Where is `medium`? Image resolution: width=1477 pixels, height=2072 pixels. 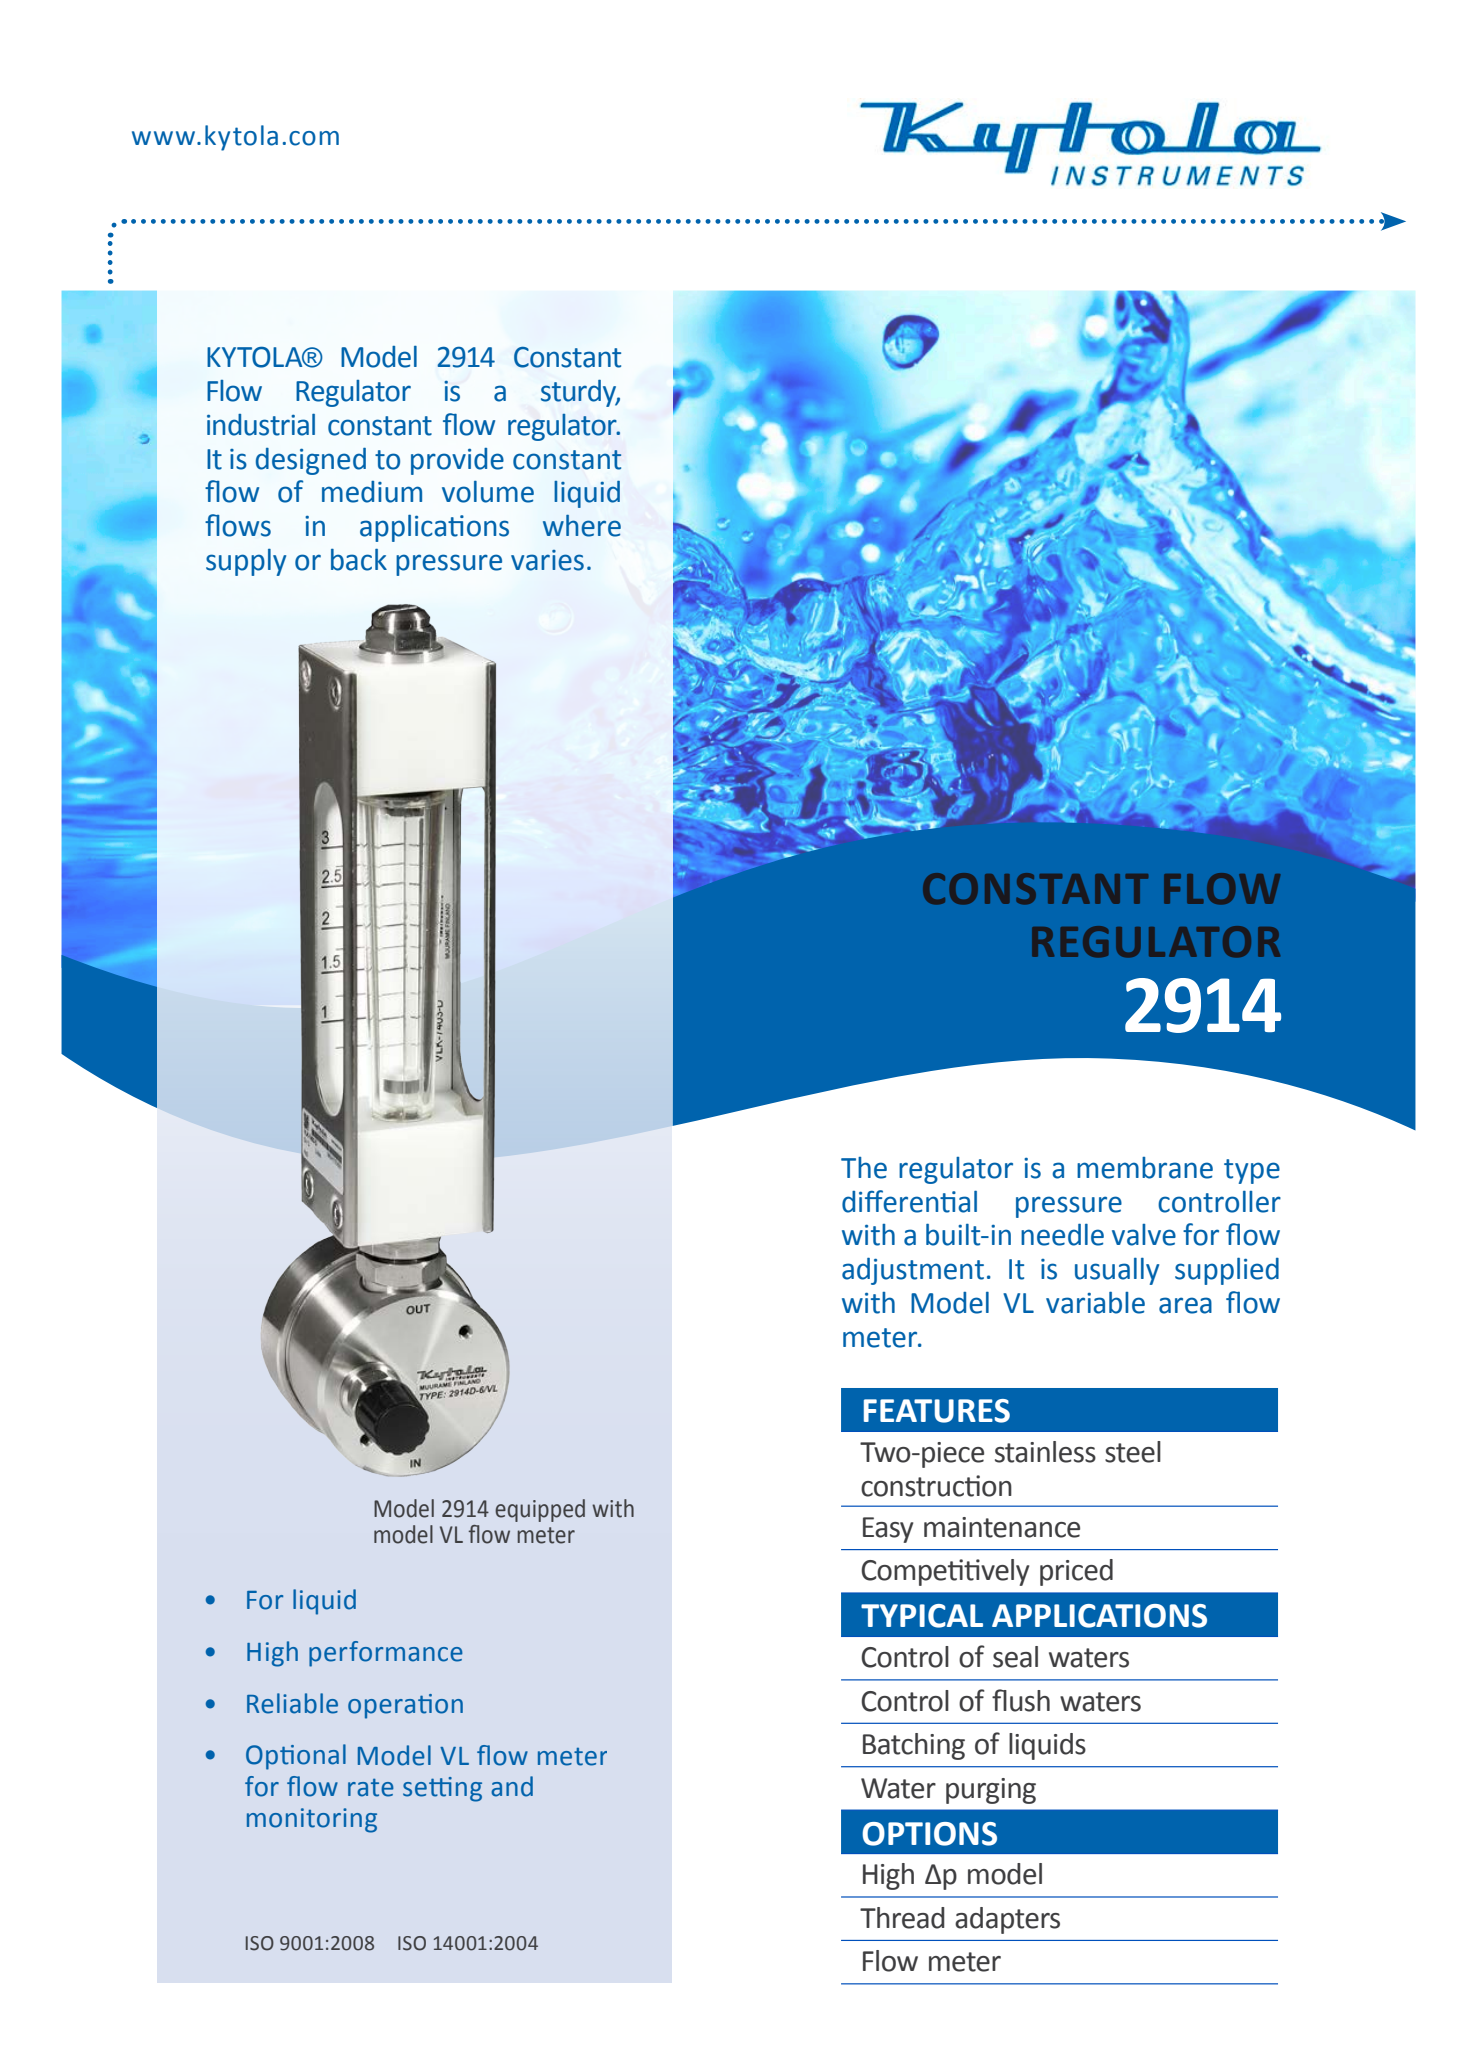 medium is located at coordinates (372, 492).
